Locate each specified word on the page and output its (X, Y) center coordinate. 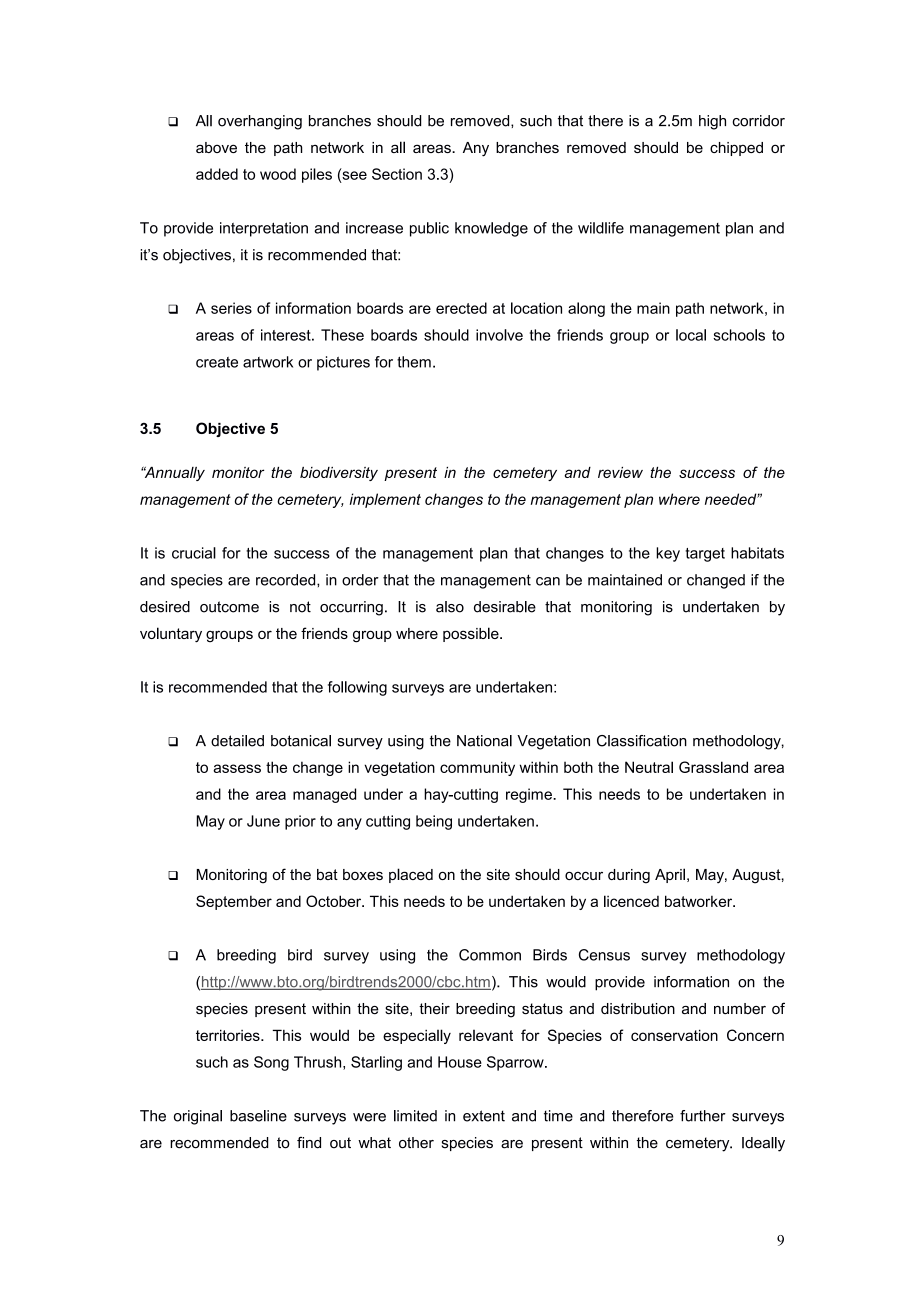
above (216, 147)
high (712, 122)
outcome (229, 607)
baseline (258, 1116)
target (705, 555)
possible (472, 634)
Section (397, 174)
